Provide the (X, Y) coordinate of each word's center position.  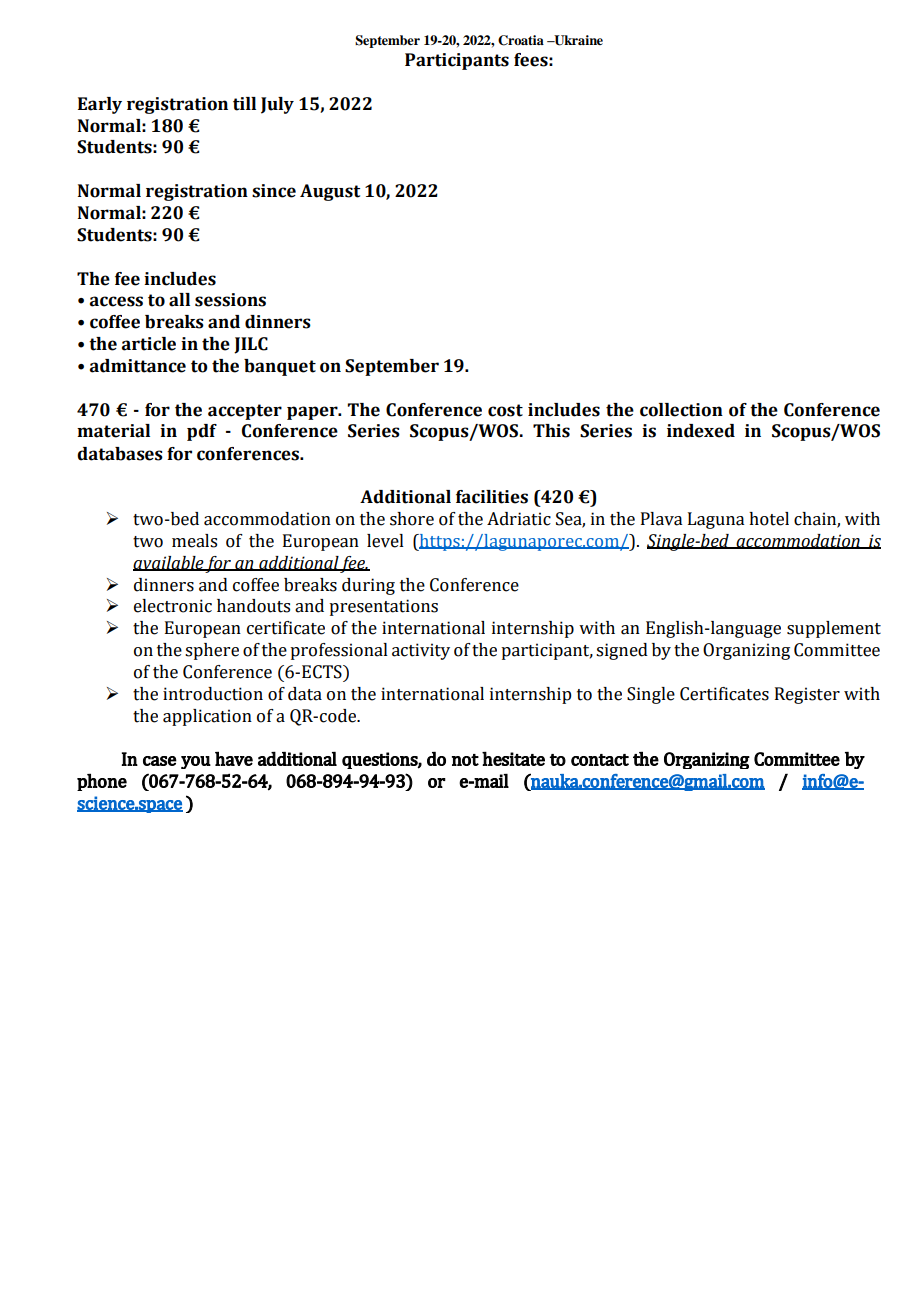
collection (681, 410)
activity (421, 651)
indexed (701, 431)
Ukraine (577, 40)
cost (505, 410)
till (244, 104)
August (330, 192)
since (274, 191)
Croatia (521, 40)
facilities (492, 497)
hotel (769, 519)
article (149, 344)
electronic (173, 606)
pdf (202, 432)
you (196, 762)
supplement (834, 629)
